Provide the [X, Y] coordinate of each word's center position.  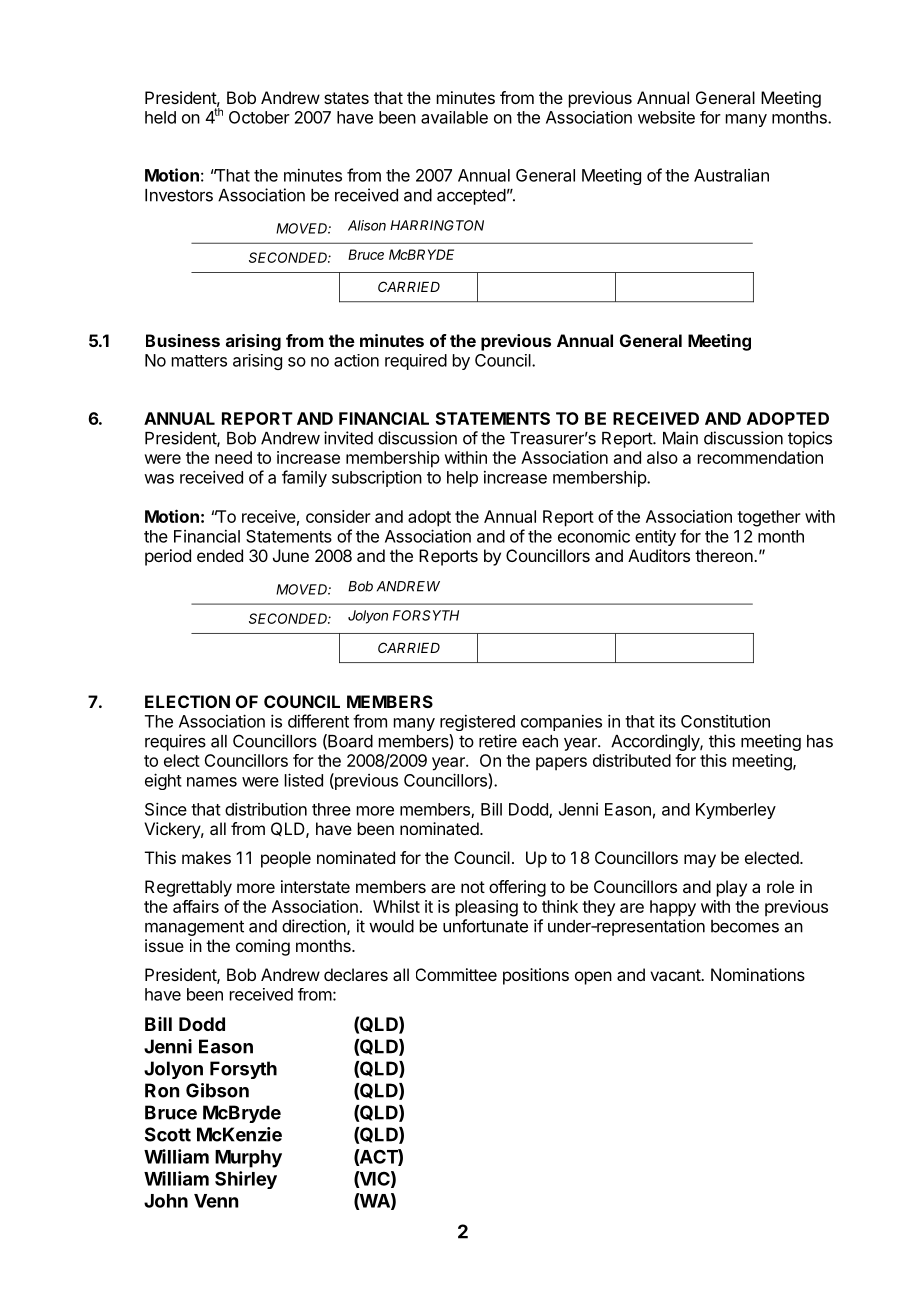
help [462, 479]
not [473, 887]
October [259, 117]
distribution [266, 809]
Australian [731, 175]
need [233, 457]
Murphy [248, 1159]
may [700, 861]
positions [536, 976]
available [454, 117]
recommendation [760, 457]
